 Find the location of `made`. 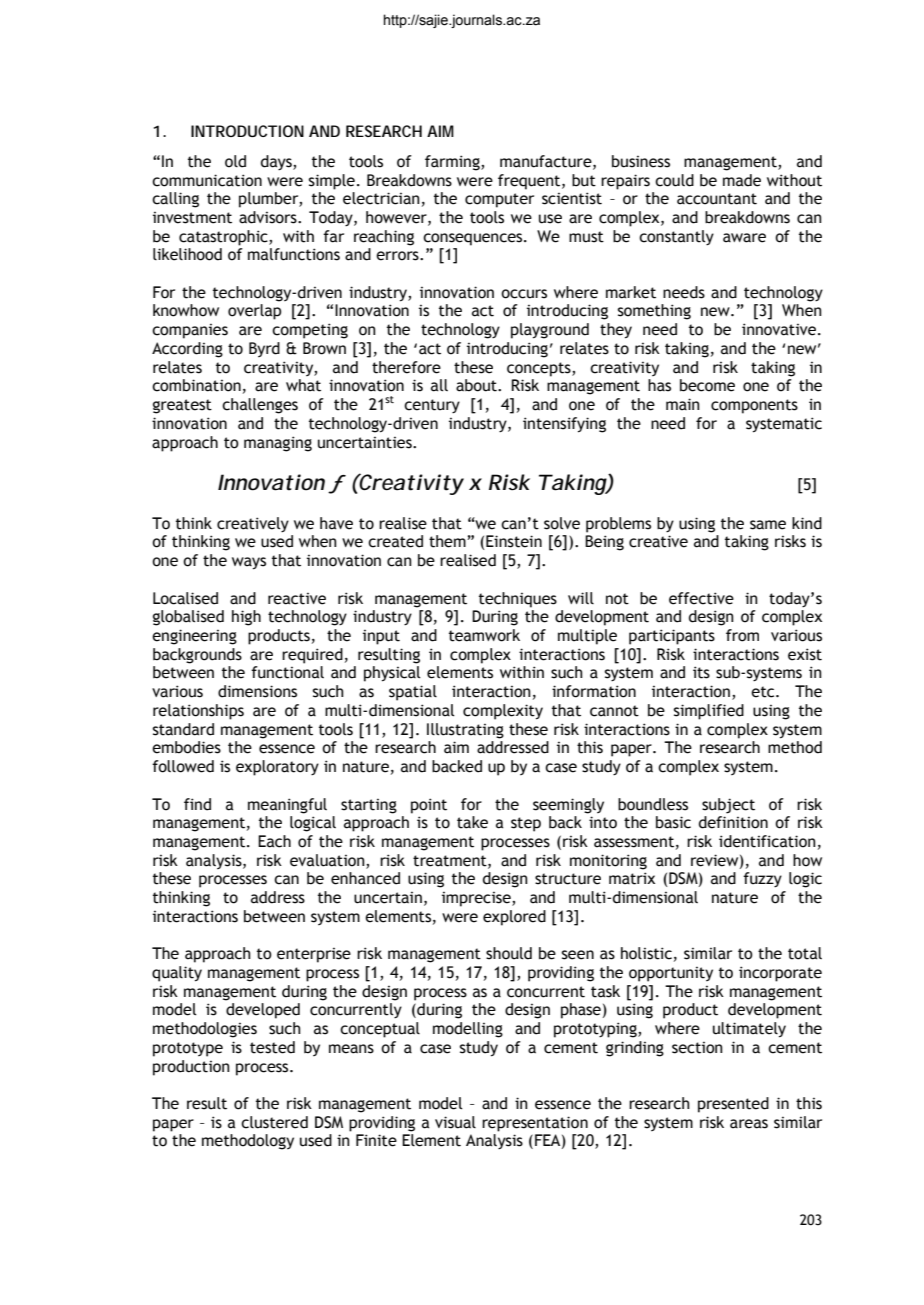

made is located at coordinates (742, 180).
